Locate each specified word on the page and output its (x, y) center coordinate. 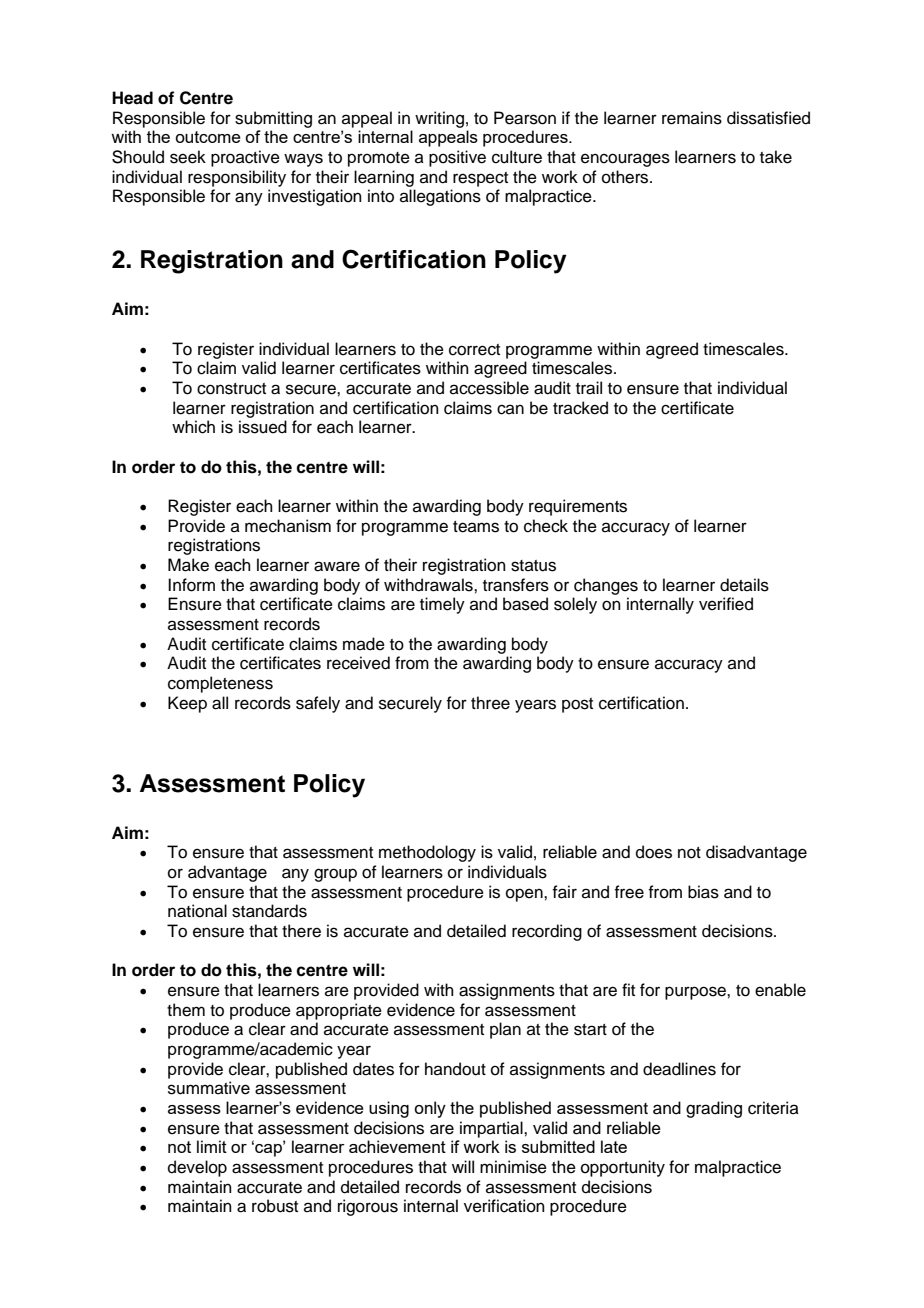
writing (439, 119)
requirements (578, 507)
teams (476, 527)
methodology (427, 853)
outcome (208, 137)
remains (692, 118)
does (654, 852)
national (197, 911)
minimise (513, 1167)
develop (197, 1168)
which (193, 427)
